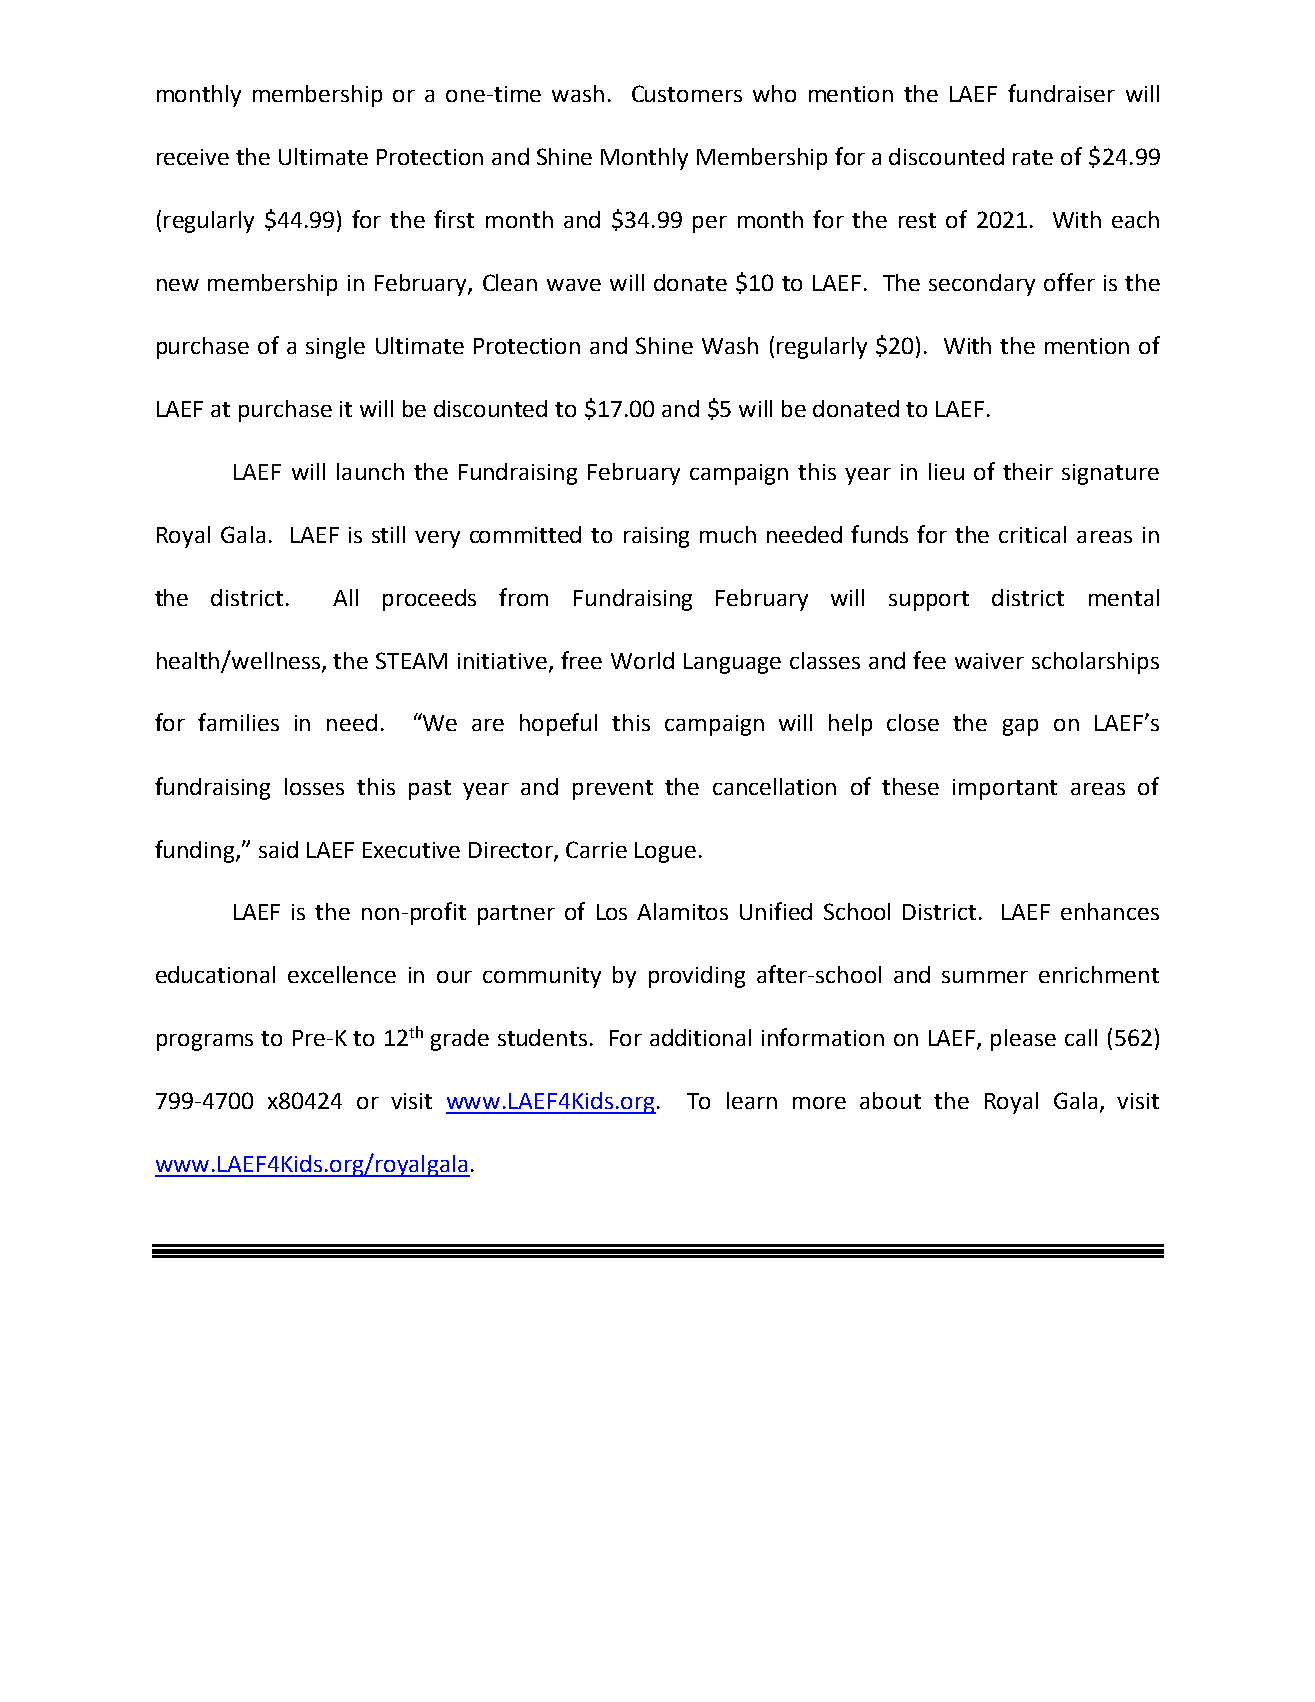 The height and width of the page is (1702, 1315). I want to click on single, so click(335, 348).
